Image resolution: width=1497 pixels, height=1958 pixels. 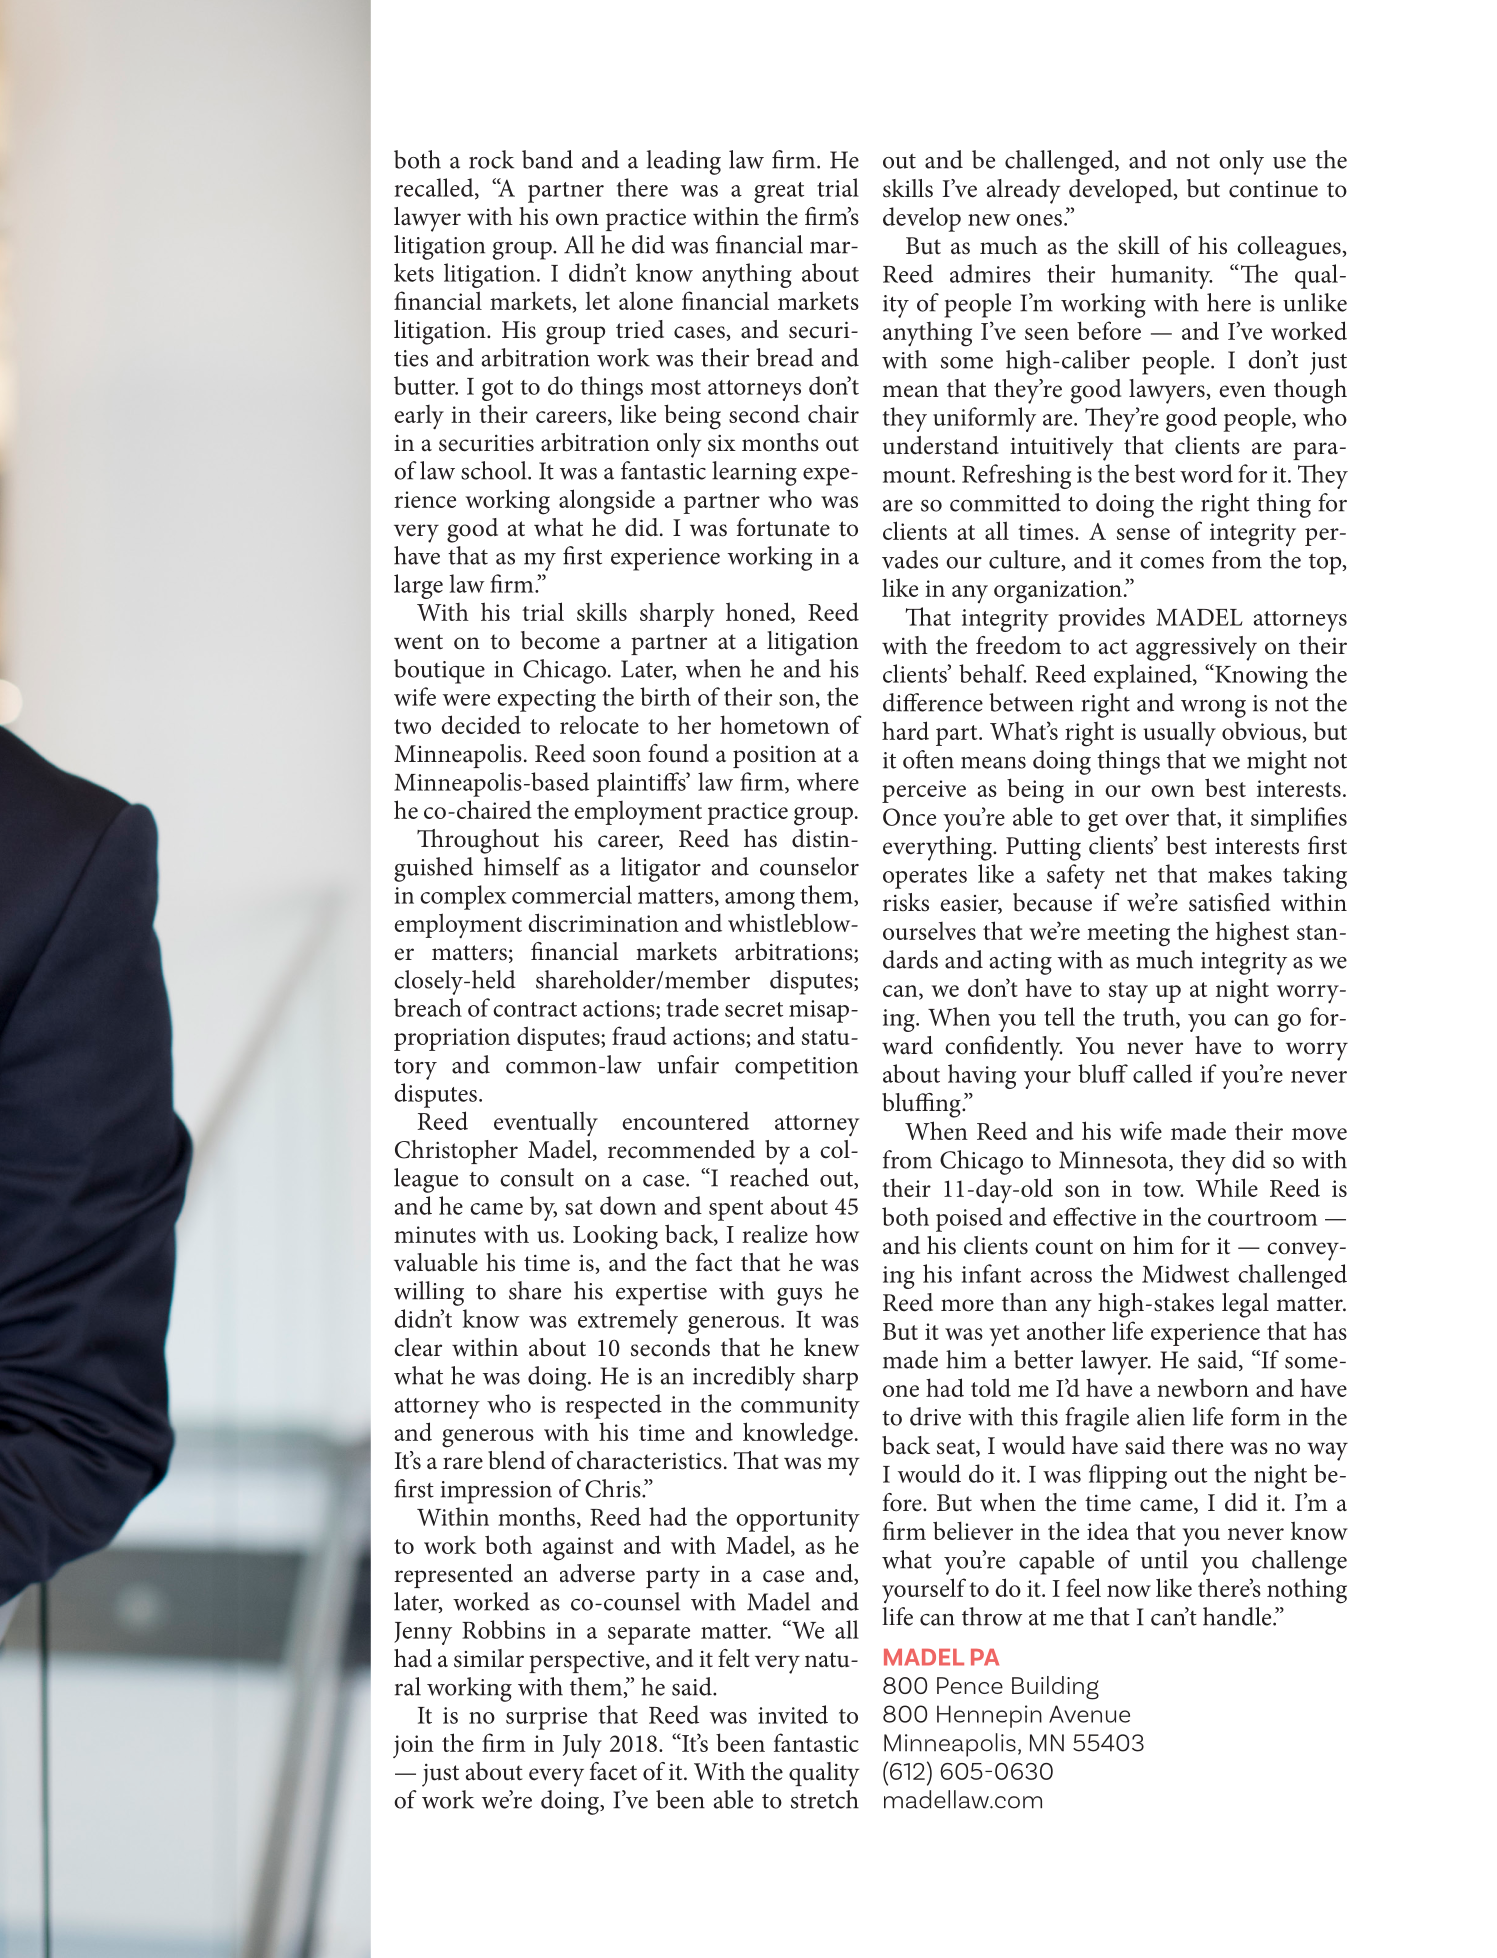 What do you see at coordinates (547, 159) in the screenshot?
I see `band` at bounding box center [547, 159].
